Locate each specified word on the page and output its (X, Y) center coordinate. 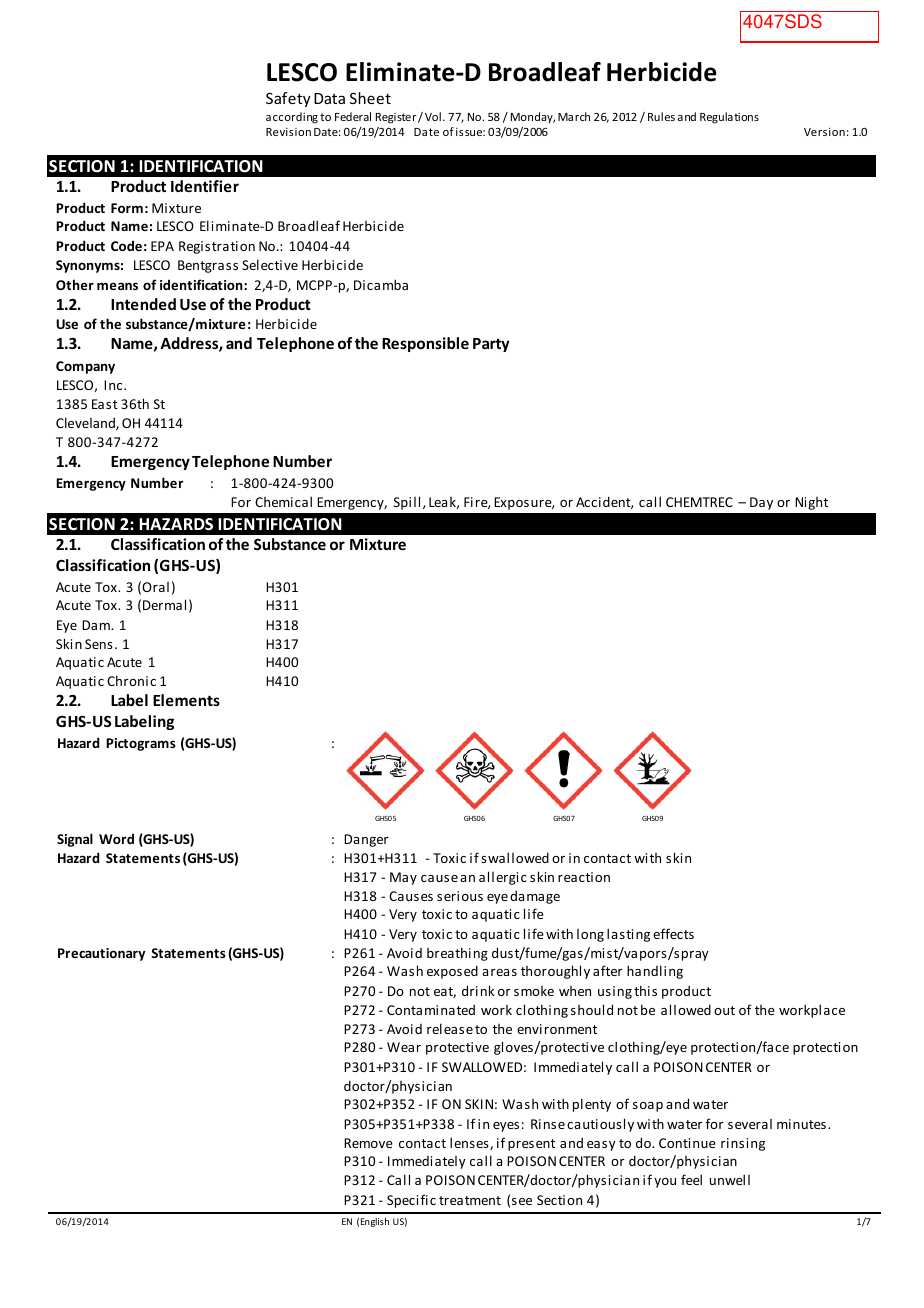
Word (116, 839)
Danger (366, 840)
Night (811, 503)
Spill (407, 503)
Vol (433, 116)
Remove (368, 1143)
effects (673, 933)
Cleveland (86, 423)
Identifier (205, 186)
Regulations (729, 118)
